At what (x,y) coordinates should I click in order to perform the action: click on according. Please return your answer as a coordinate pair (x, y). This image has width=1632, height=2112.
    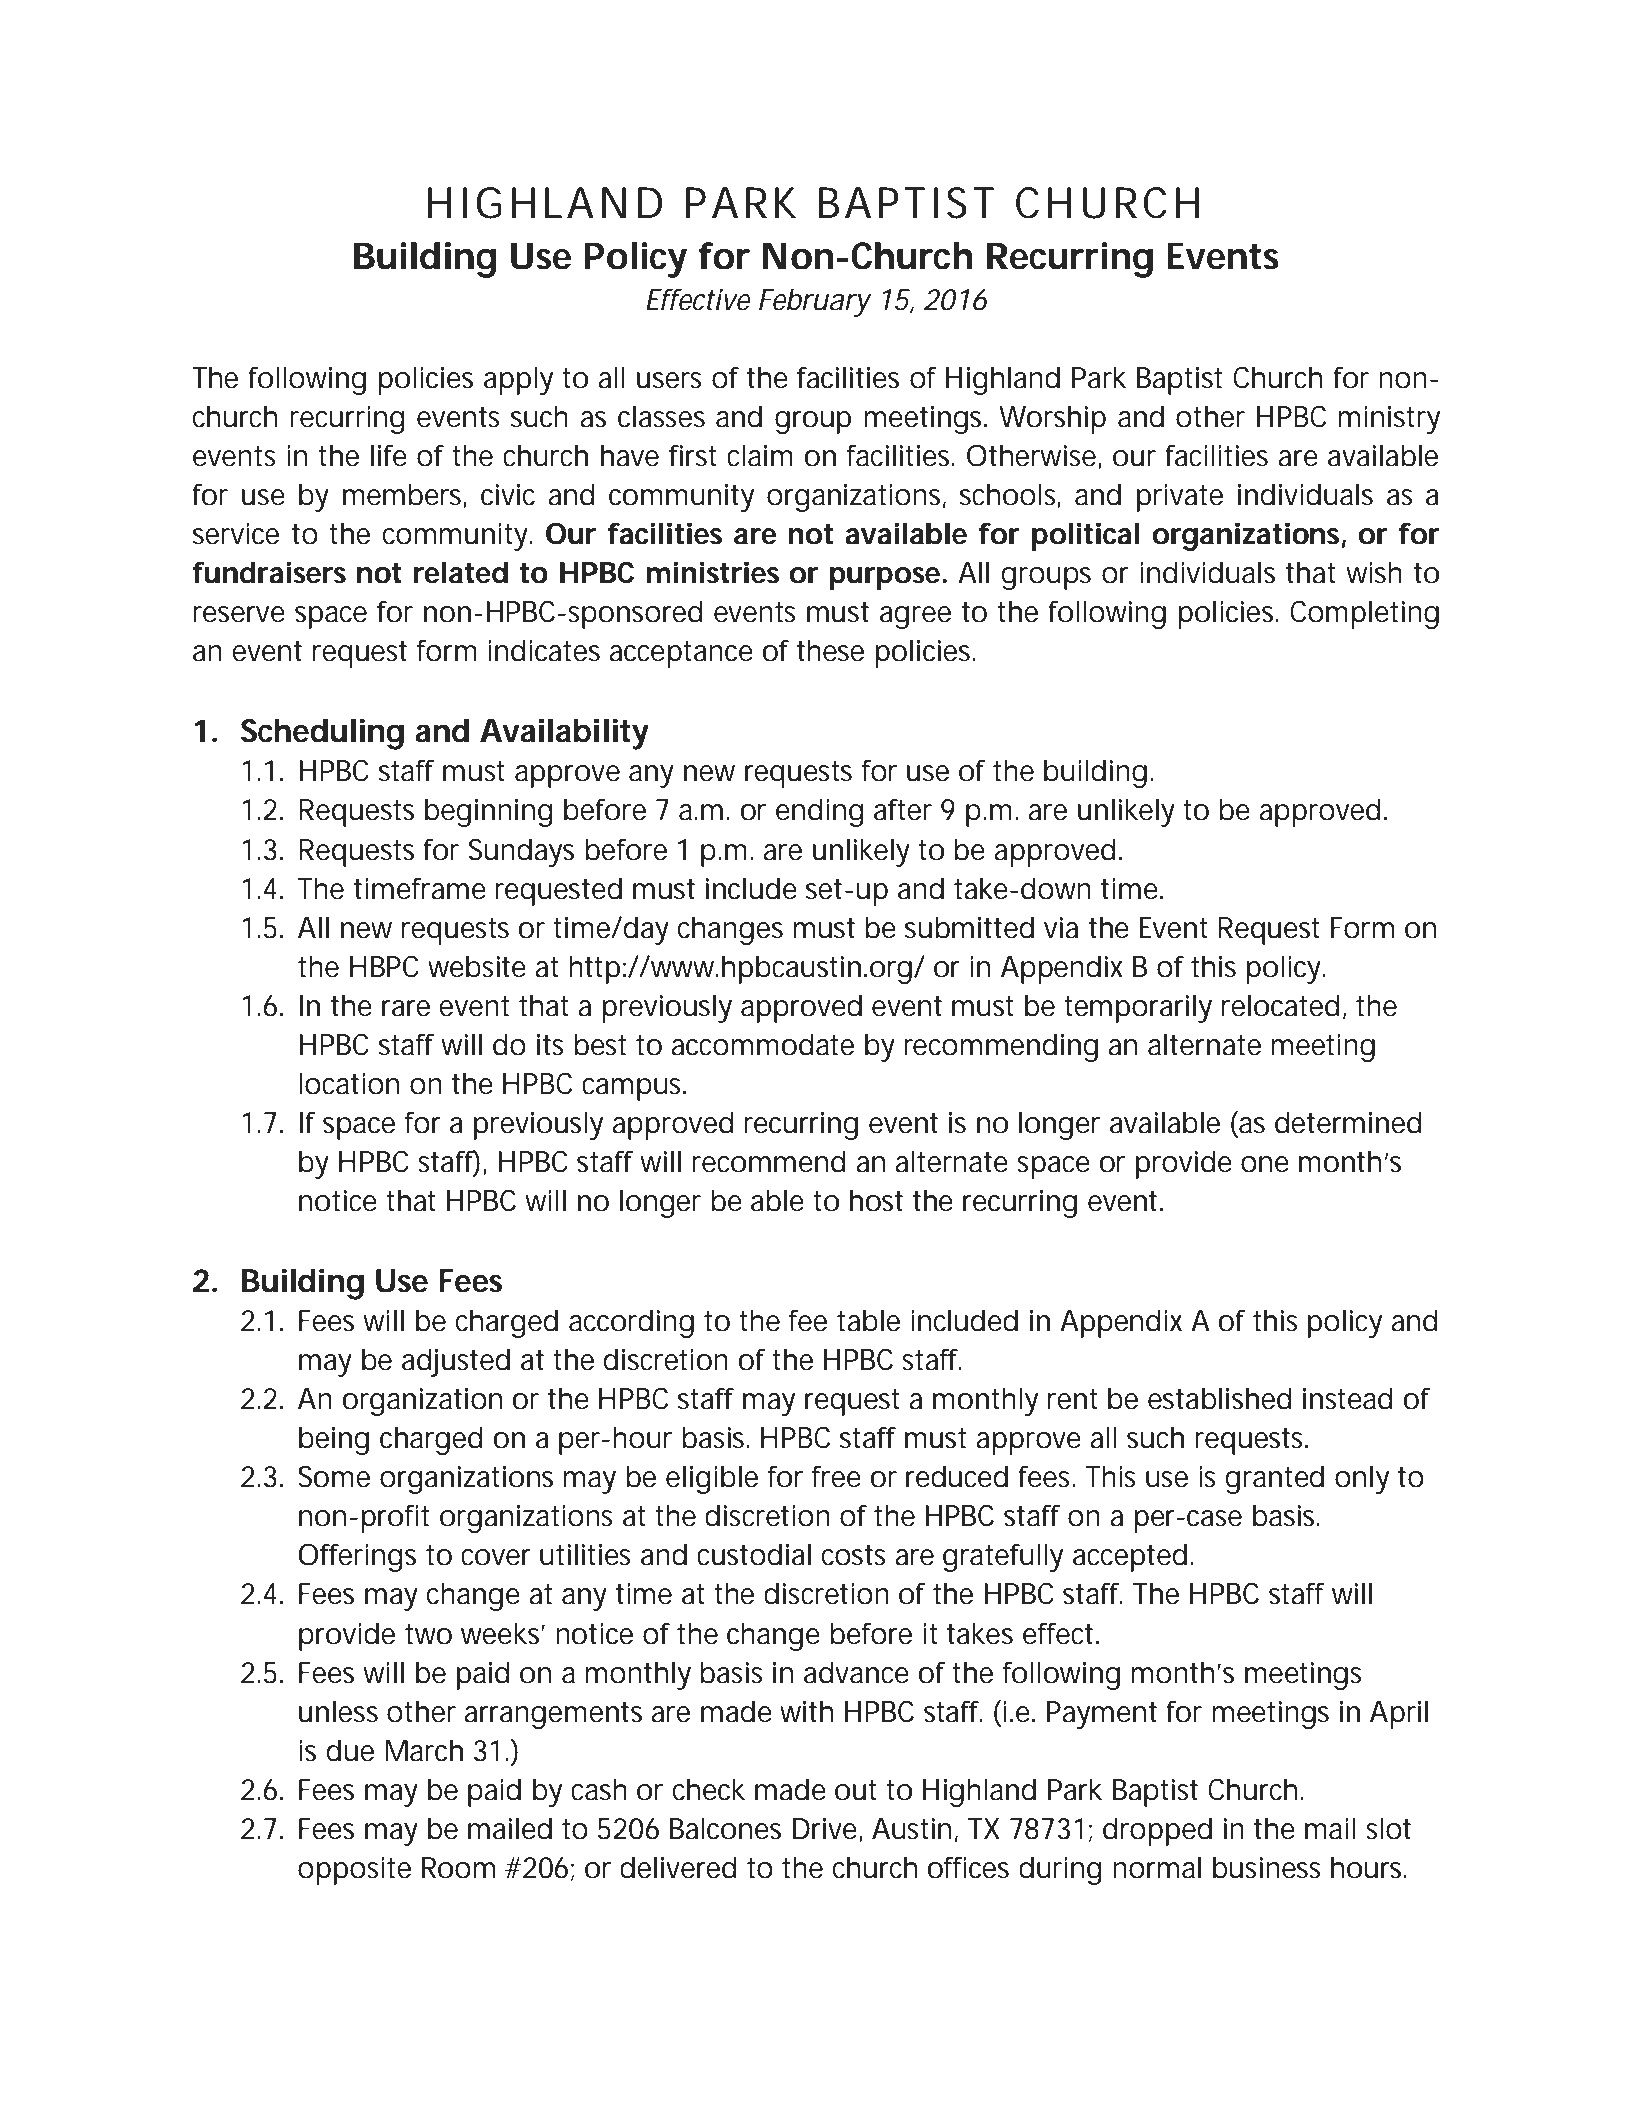
    Looking at the image, I should click on (631, 1323).
